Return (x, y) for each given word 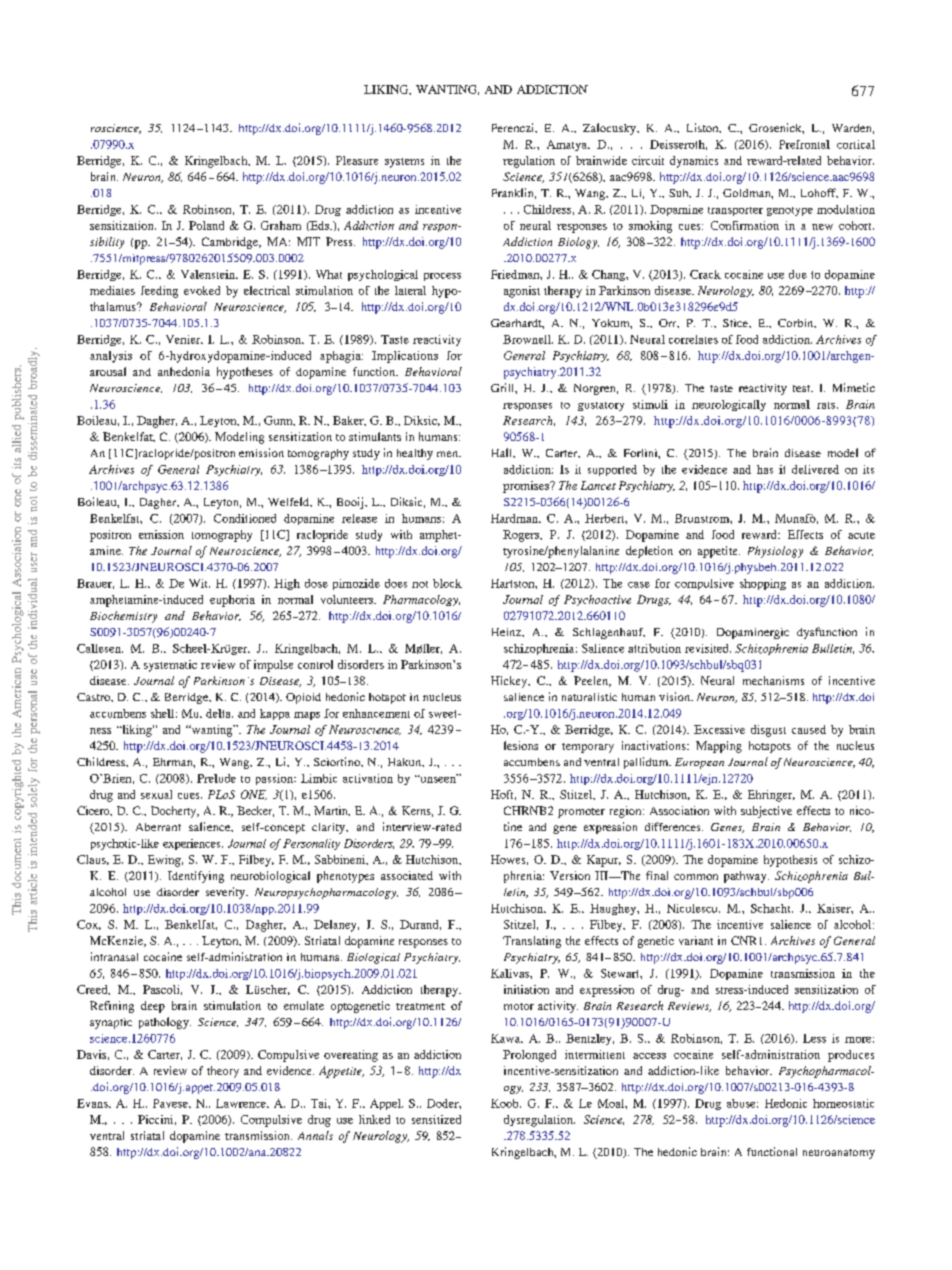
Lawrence (242, 1103)
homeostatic (843, 1103)
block (447, 583)
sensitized (436, 1119)
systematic (170, 666)
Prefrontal (804, 144)
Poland (206, 225)
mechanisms (773, 680)
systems (404, 163)
